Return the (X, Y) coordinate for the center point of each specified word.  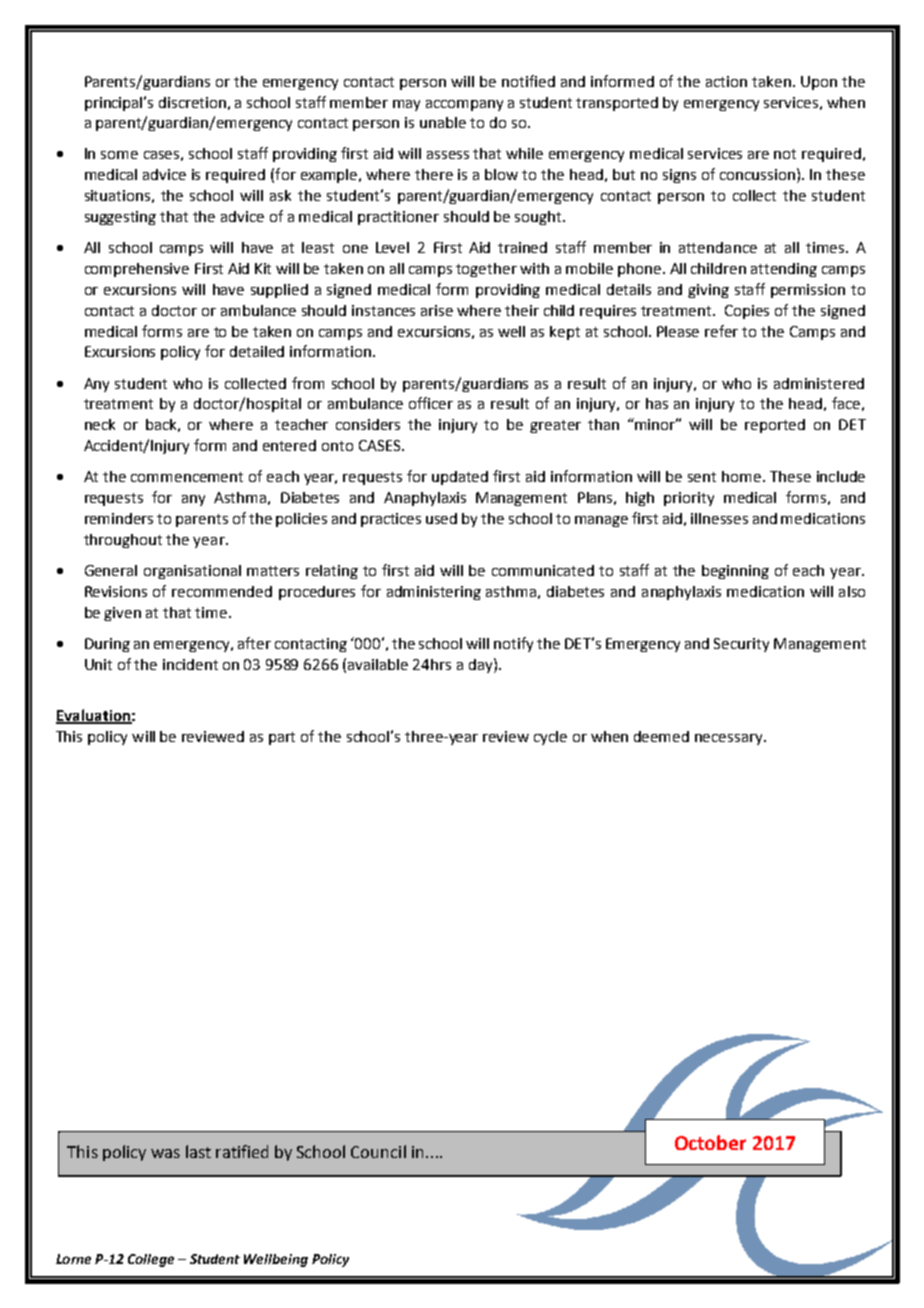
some (119, 155)
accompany (464, 105)
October (710, 1142)
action (726, 81)
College (151, 1260)
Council (378, 1151)
